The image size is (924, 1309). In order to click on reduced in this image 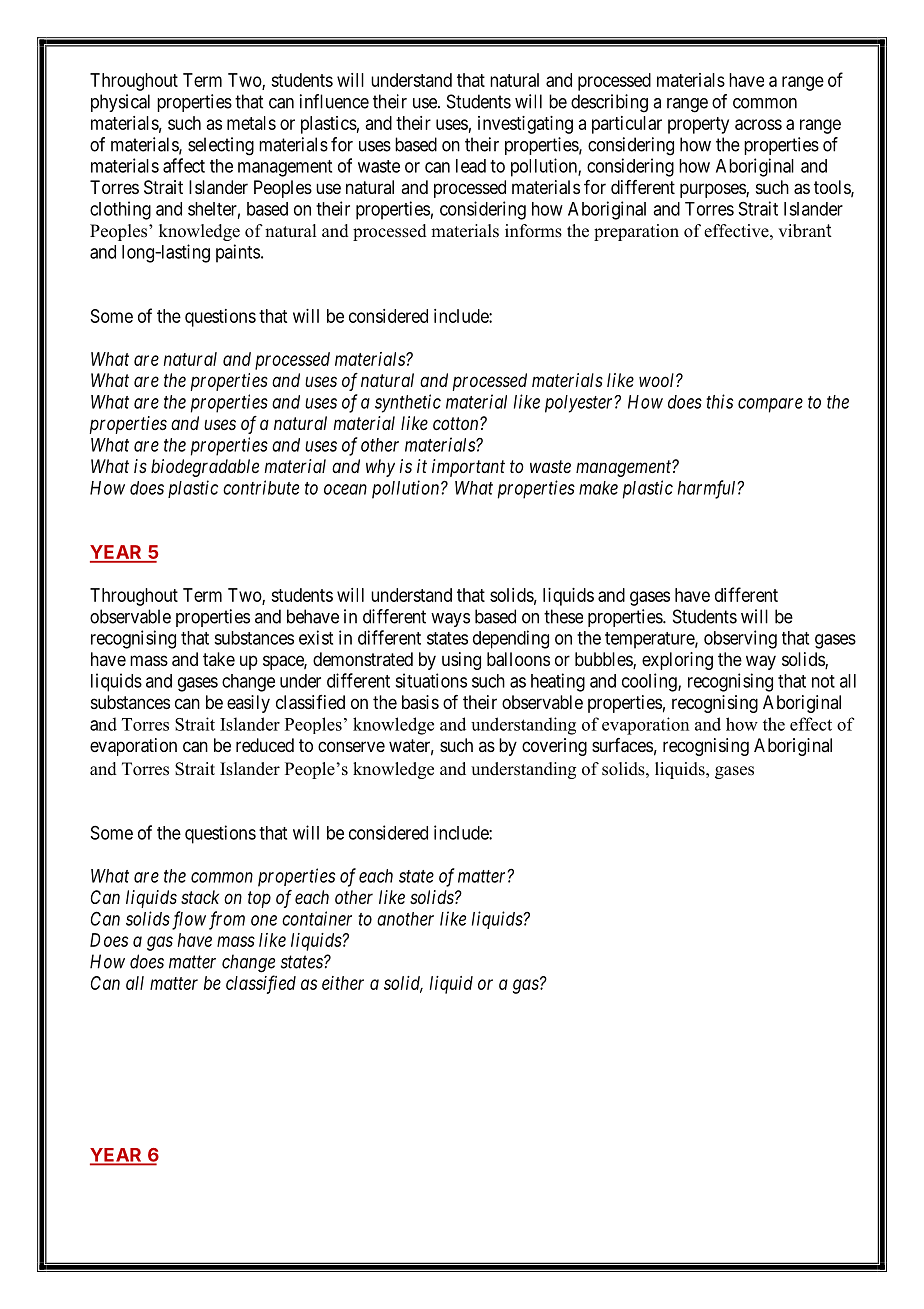, I will do `click(265, 745)`.
